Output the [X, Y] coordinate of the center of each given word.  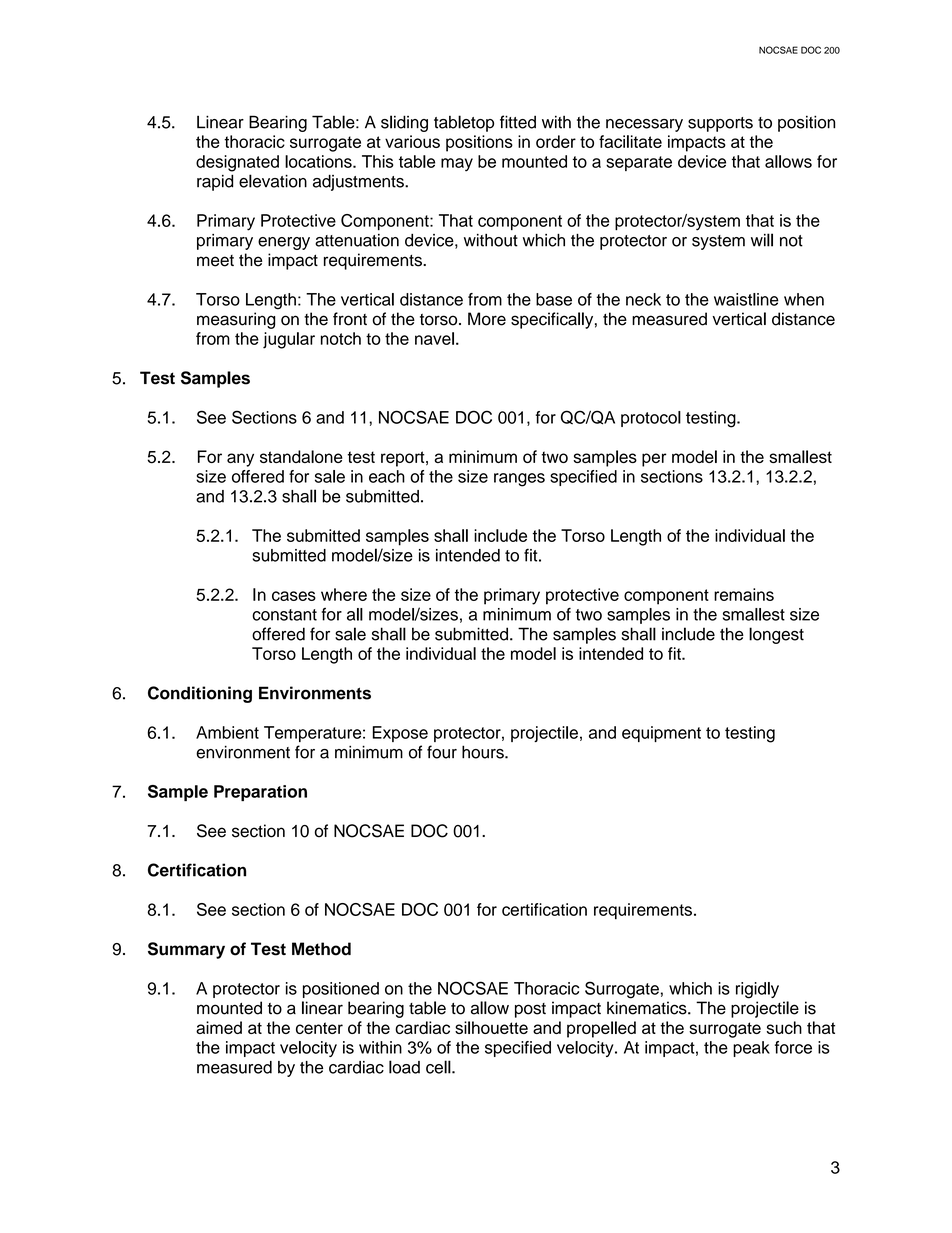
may [457, 165]
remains [744, 594]
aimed [219, 1027]
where [344, 594]
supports [720, 124]
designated [237, 163]
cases [294, 596]
